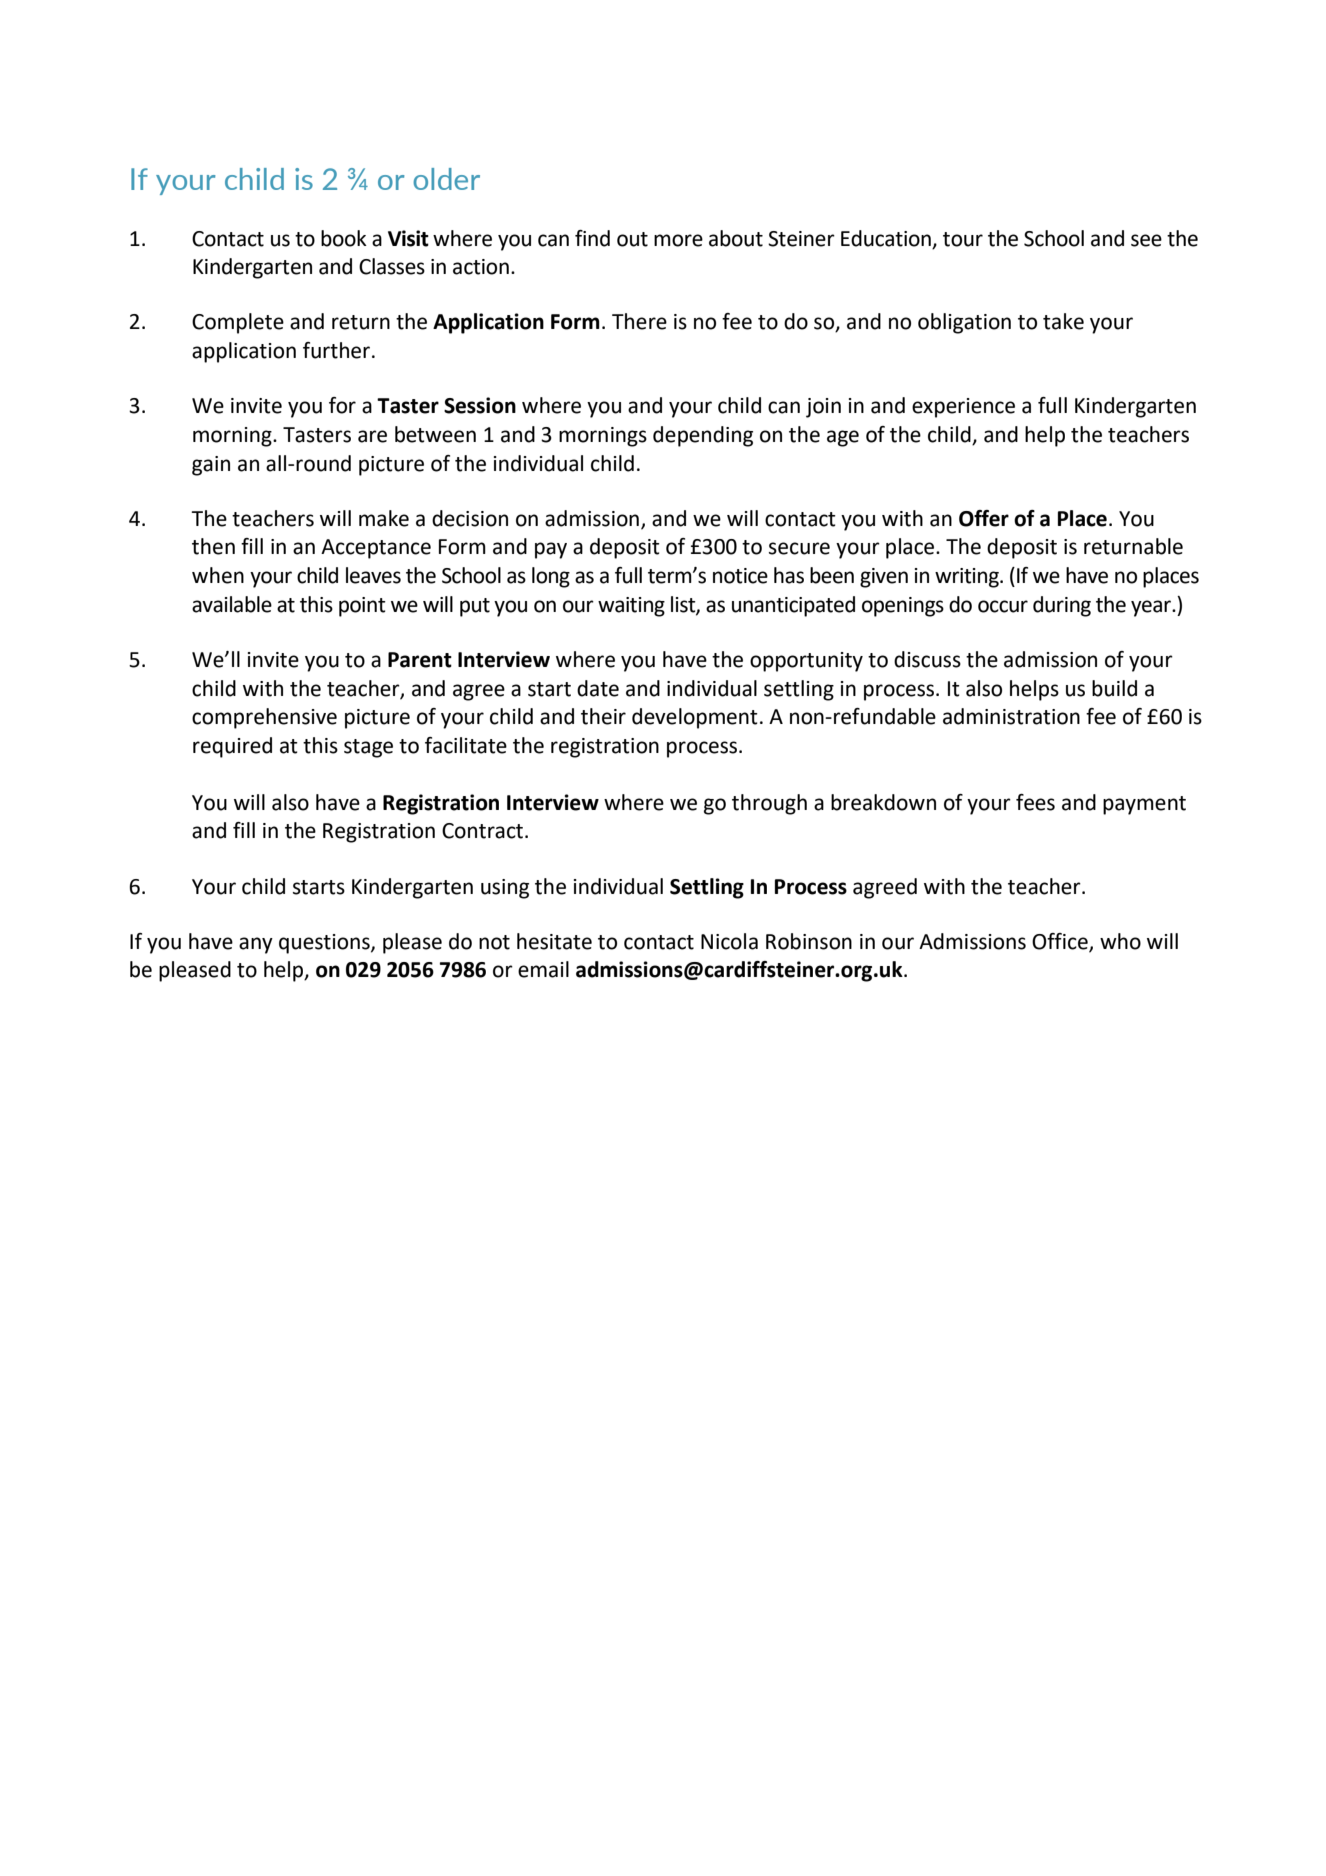 This screenshot has width=1326, height=1876. Describe the element at coordinates (968, 578) in the screenshot. I see `writing` at that location.
